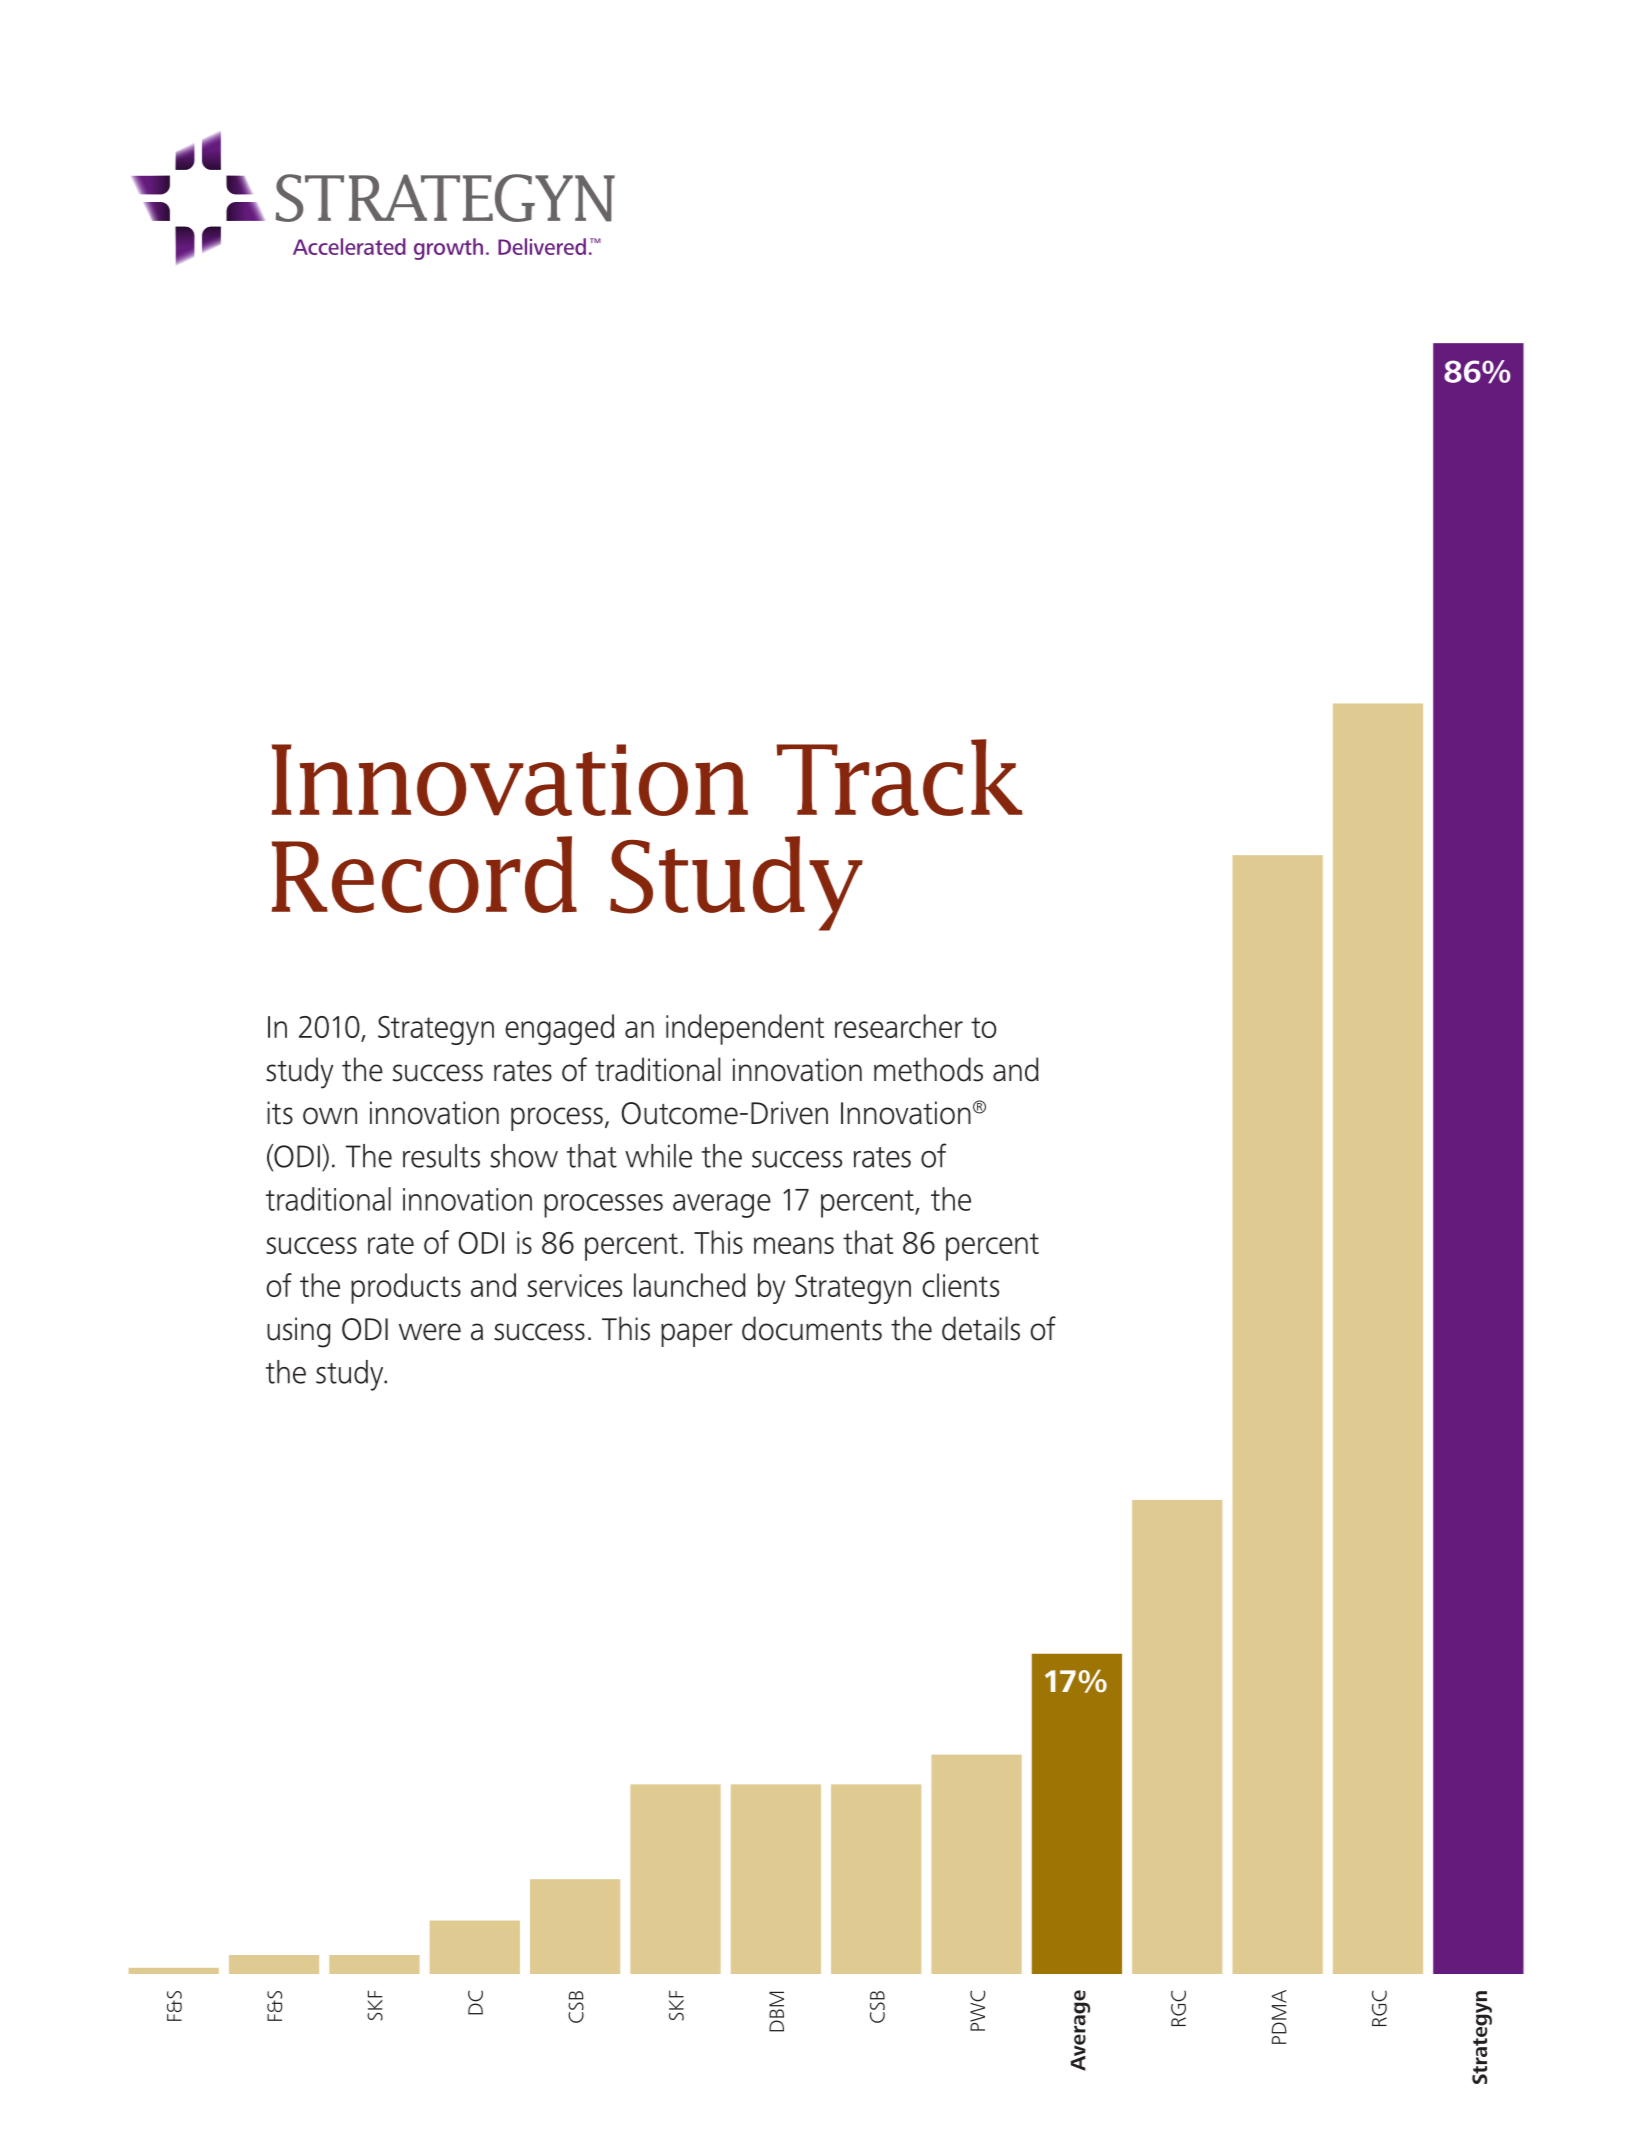  What do you see at coordinates (899, 1026) in the screenshot?
I see `researcher` at bounding box center [899, 1026].
